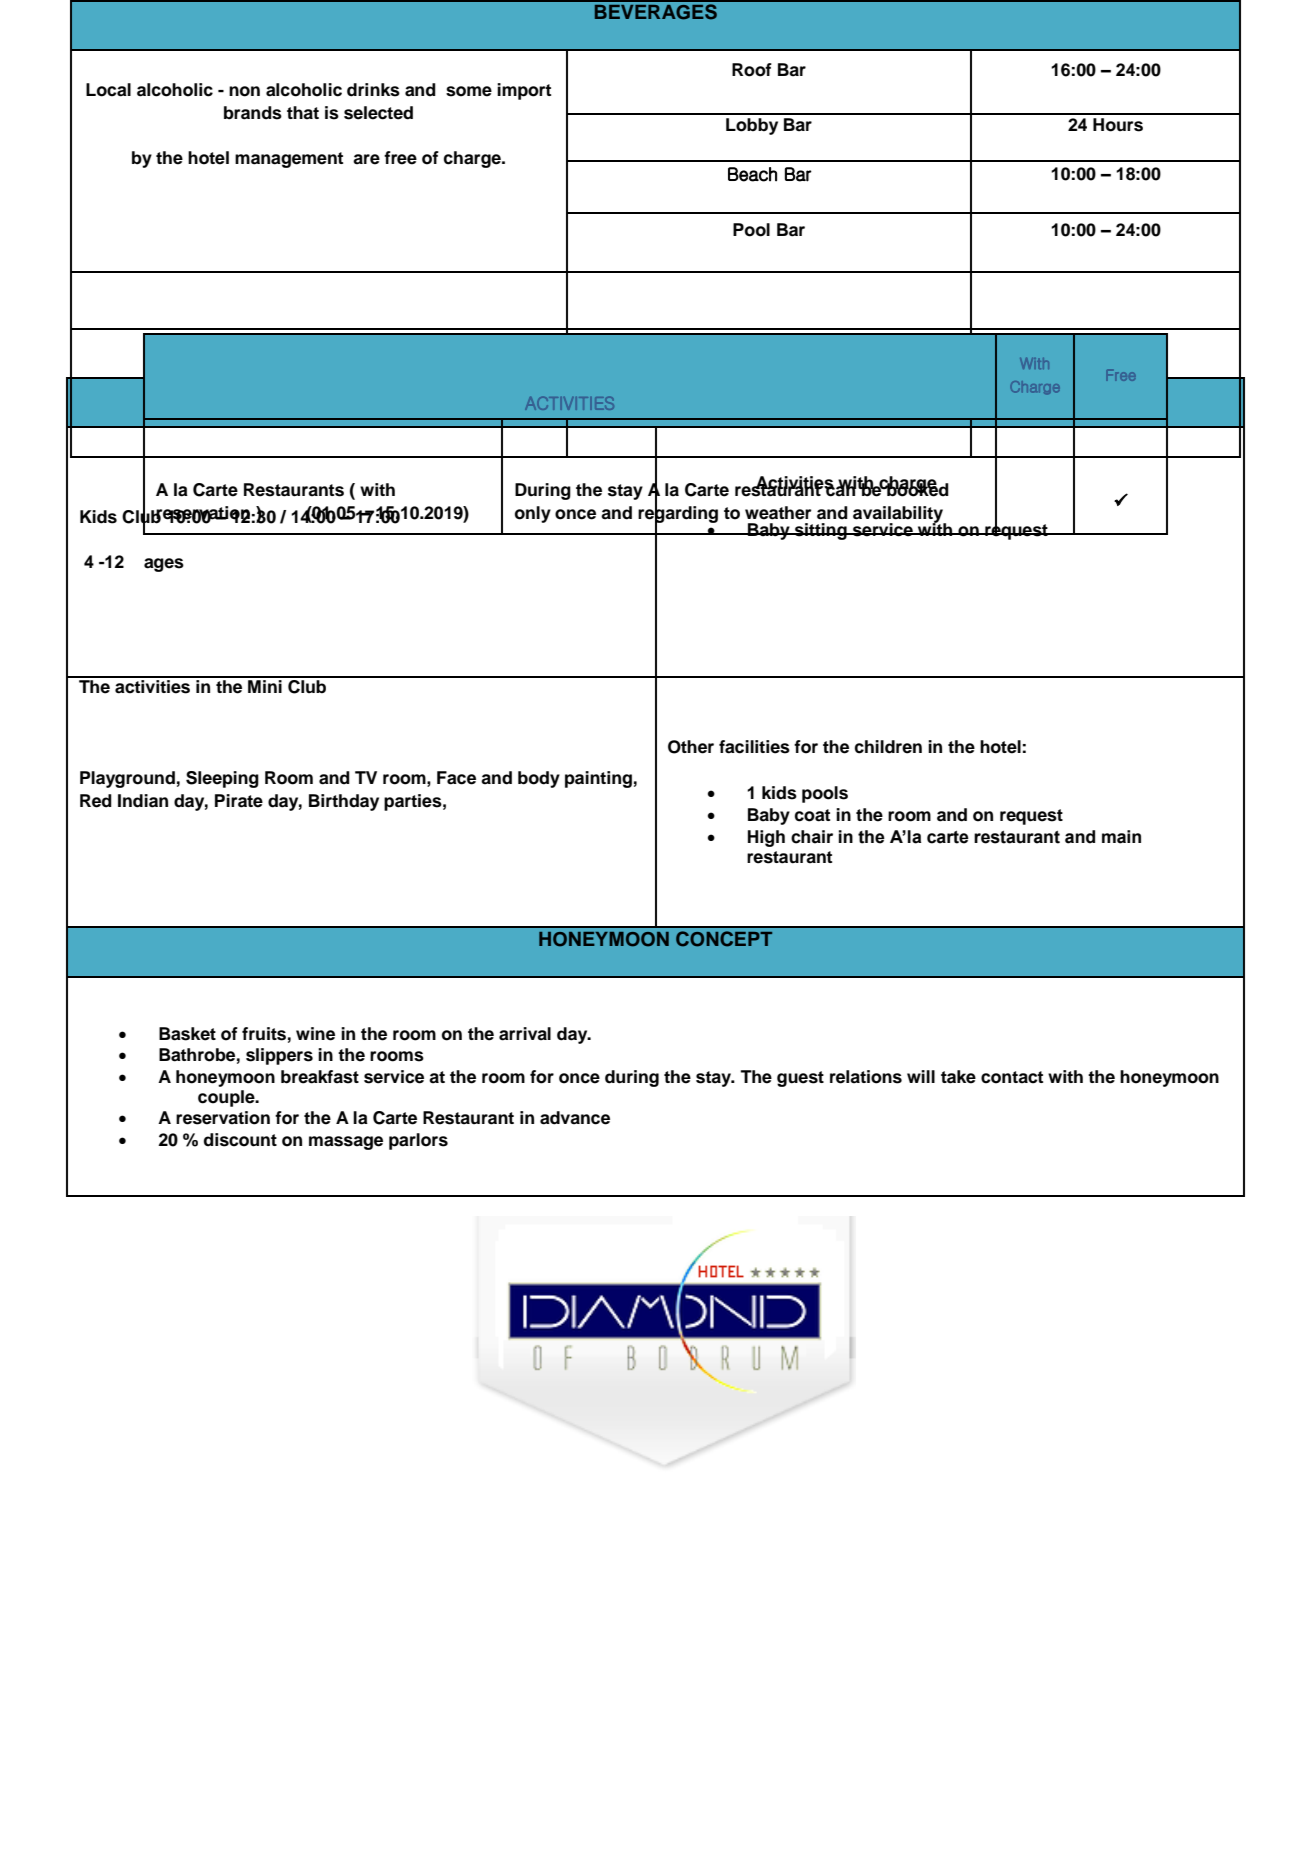 This page has height=1854, width=1311. Describe the element at coordinates (899, 515) in the page. I see `availability` at that location.
